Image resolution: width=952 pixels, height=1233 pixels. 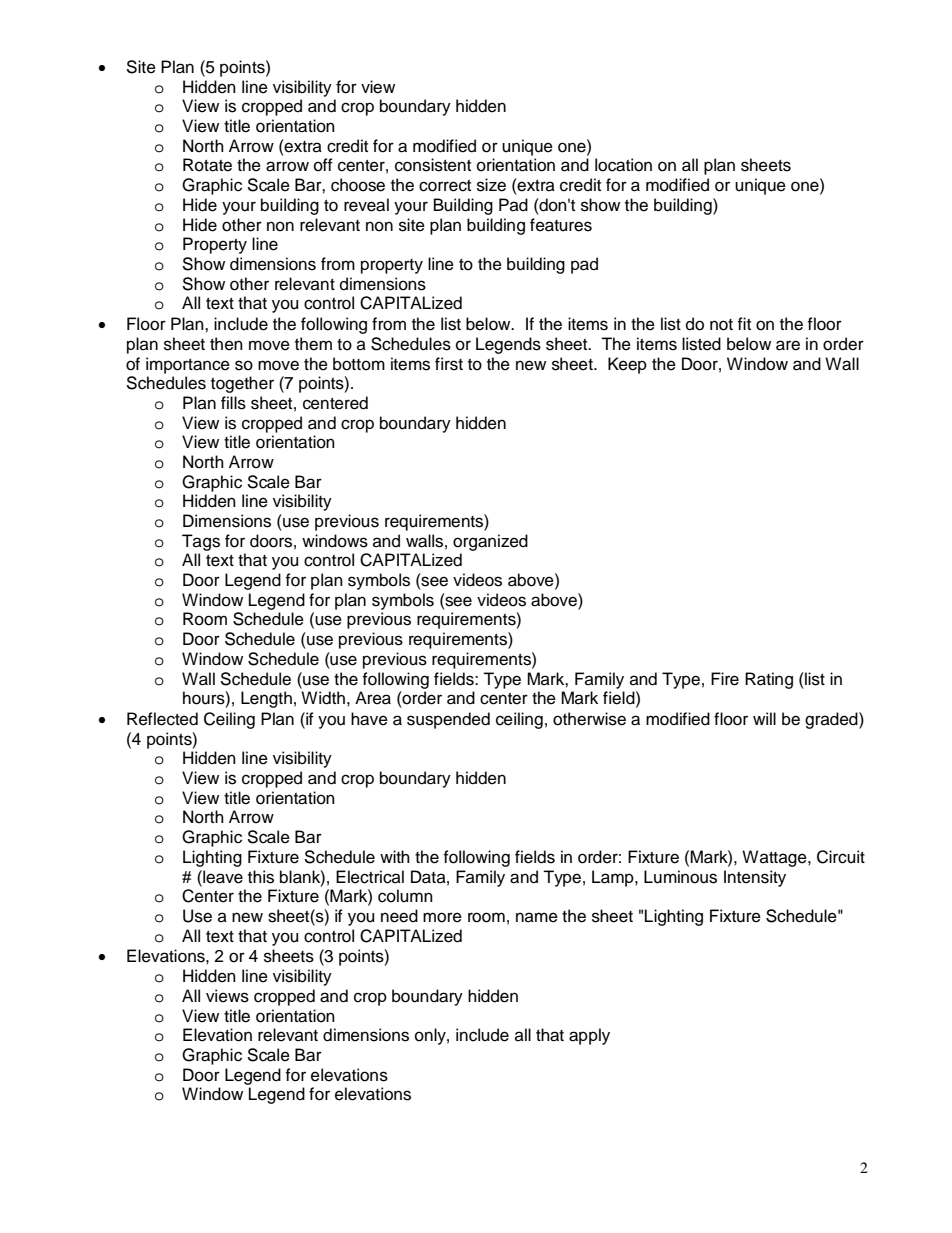 What do you see at coordinates (623, 165) in the screenshot?
I see `location` at bounding box center [623, 165].
